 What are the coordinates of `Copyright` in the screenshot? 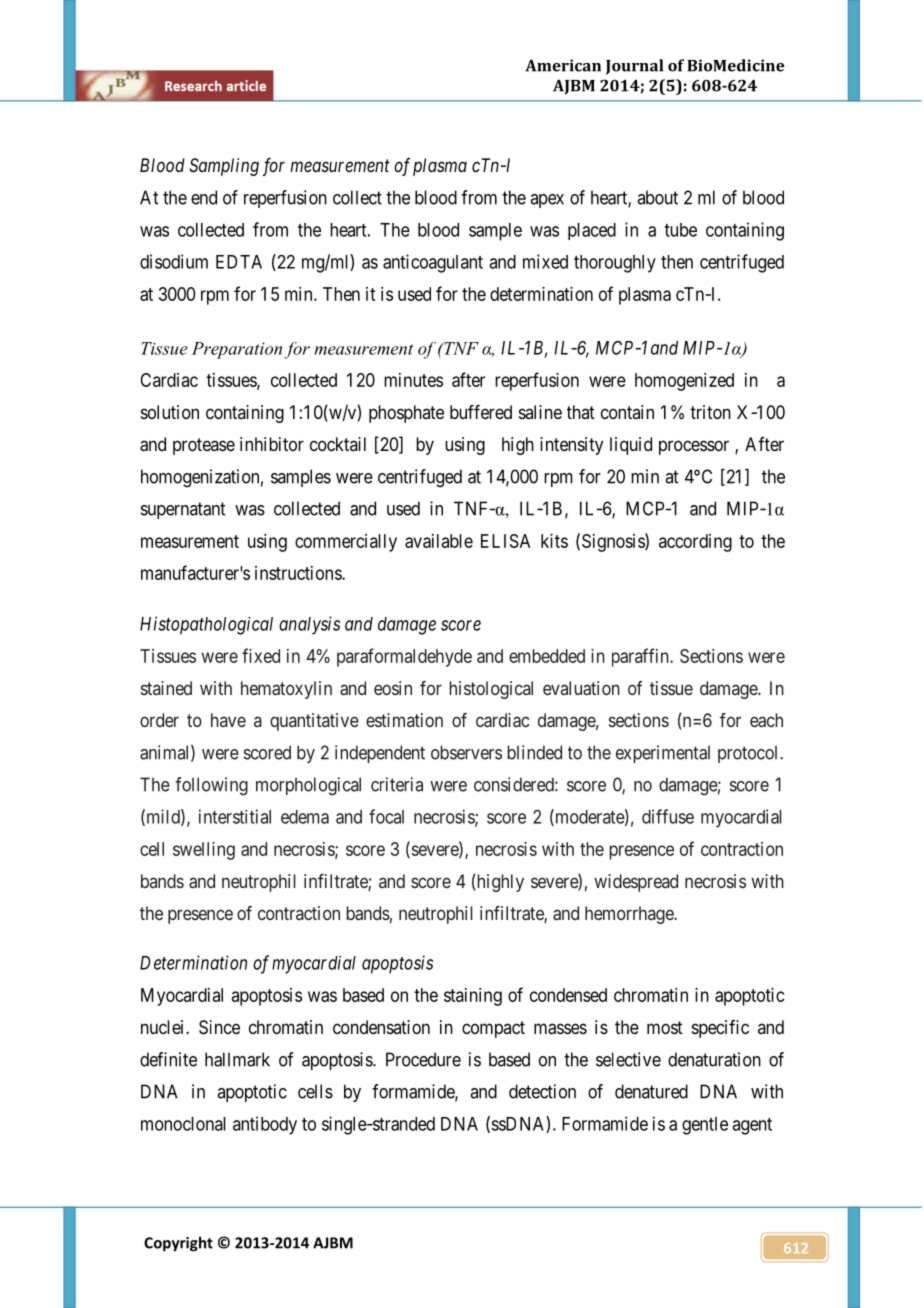 It's located at (178, 1244).
